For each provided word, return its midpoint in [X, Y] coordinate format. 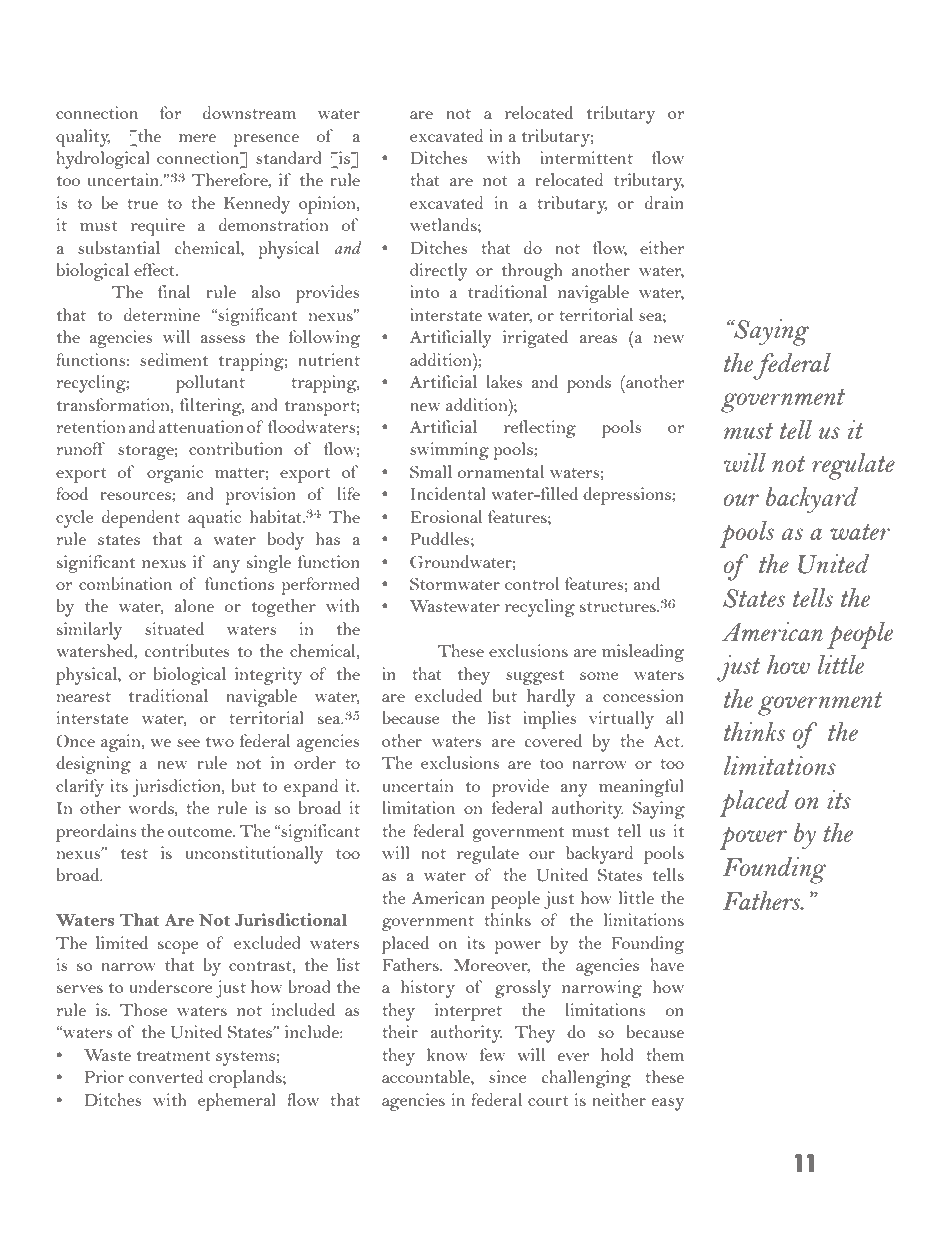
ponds [589, 384]
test [134, 854]
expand [311, 788]
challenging [586, 1079]
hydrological [103, 160]
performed [320, 586]
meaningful [641, 788]
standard [289, 157]
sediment [174, 359]
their [400, 1031]
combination [125, 583]
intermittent [586, 157]
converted [166, 1076]
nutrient [329, 359]
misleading [643, 653]
